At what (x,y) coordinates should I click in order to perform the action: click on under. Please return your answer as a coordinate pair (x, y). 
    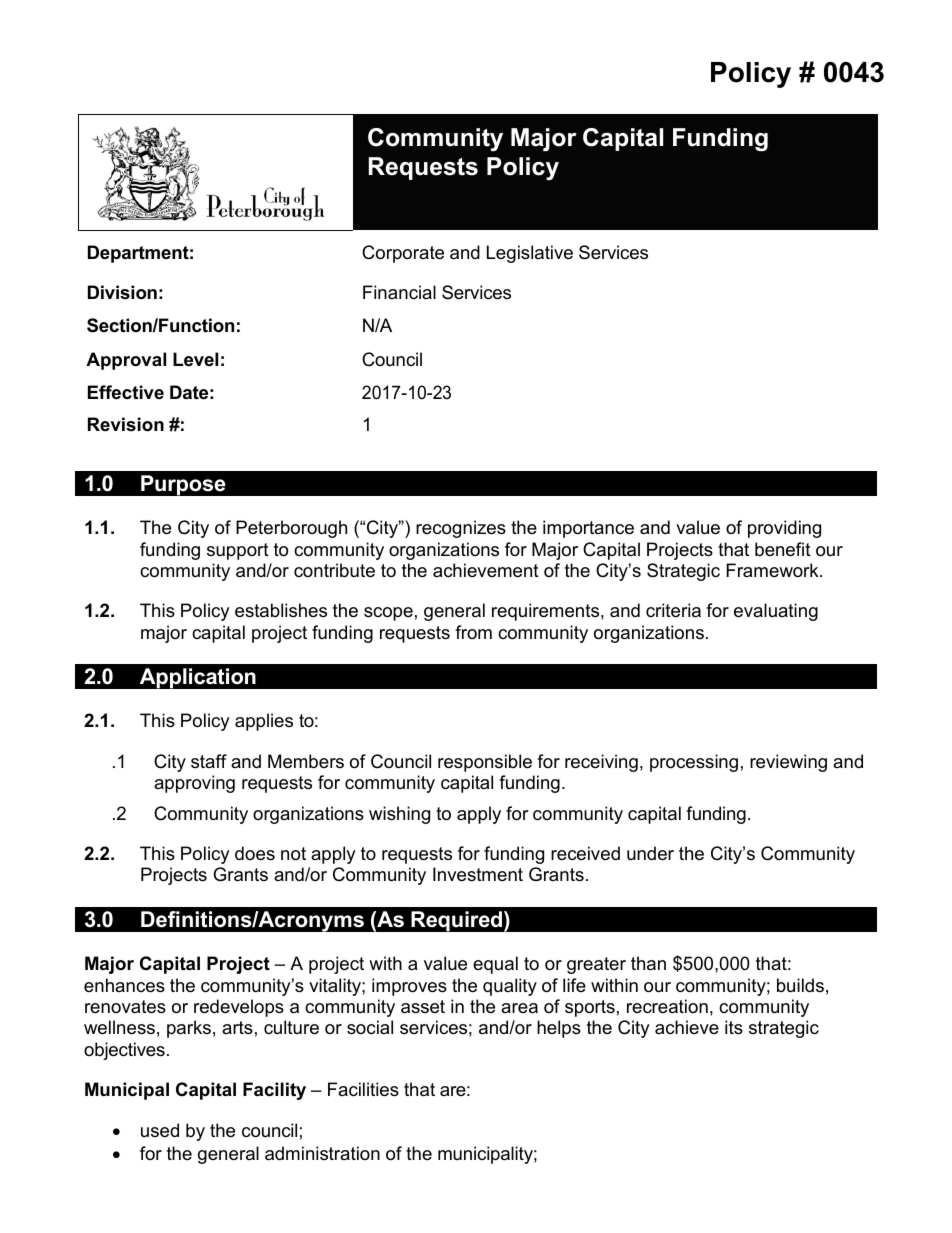
    Looking at the image, I should click on (650, 853).
